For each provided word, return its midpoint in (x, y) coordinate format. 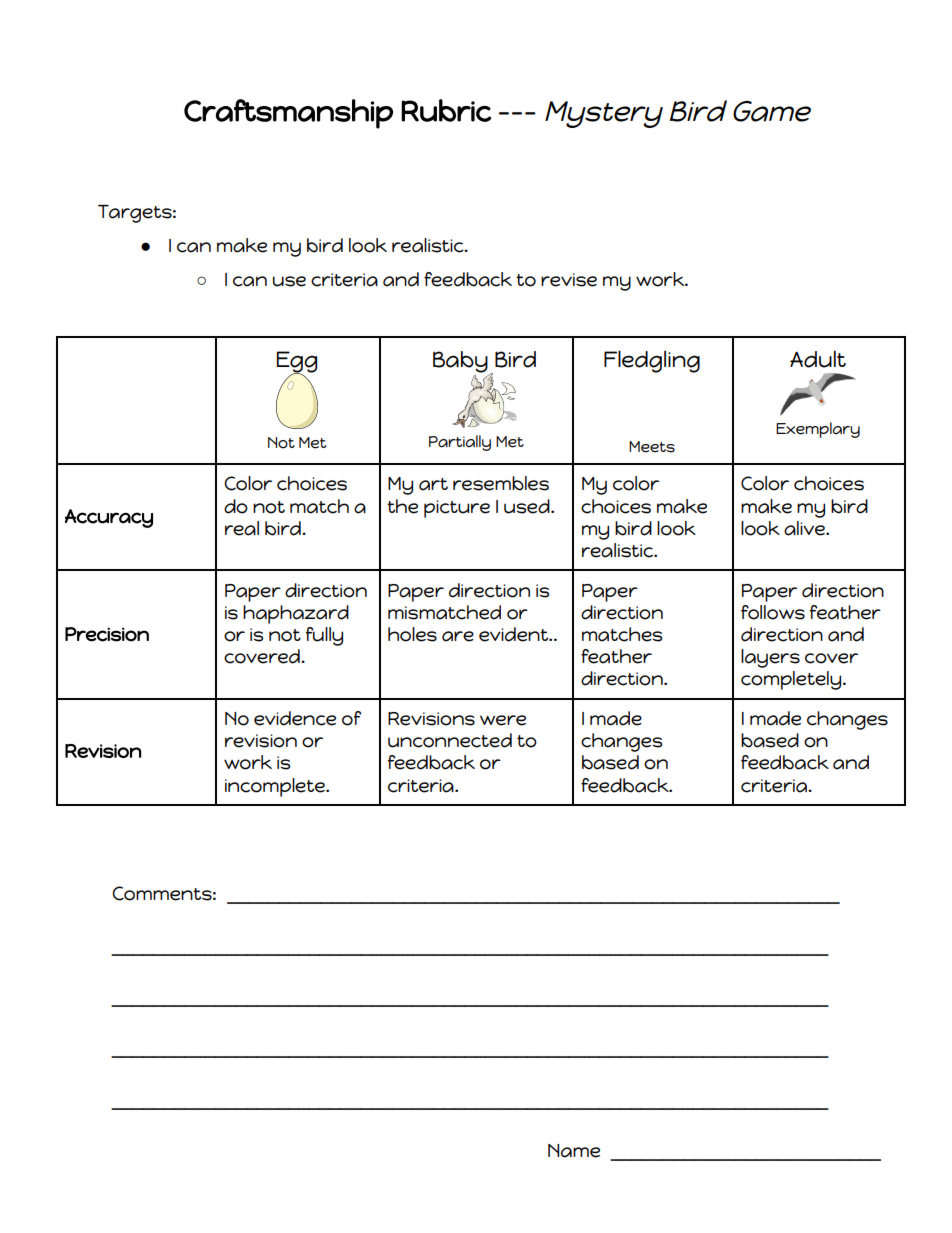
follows (773, 612)
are (458, 636)
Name (574, 1151)
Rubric (446, 110)
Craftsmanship (288, 114)
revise (569, 280)
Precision (107, 634)
